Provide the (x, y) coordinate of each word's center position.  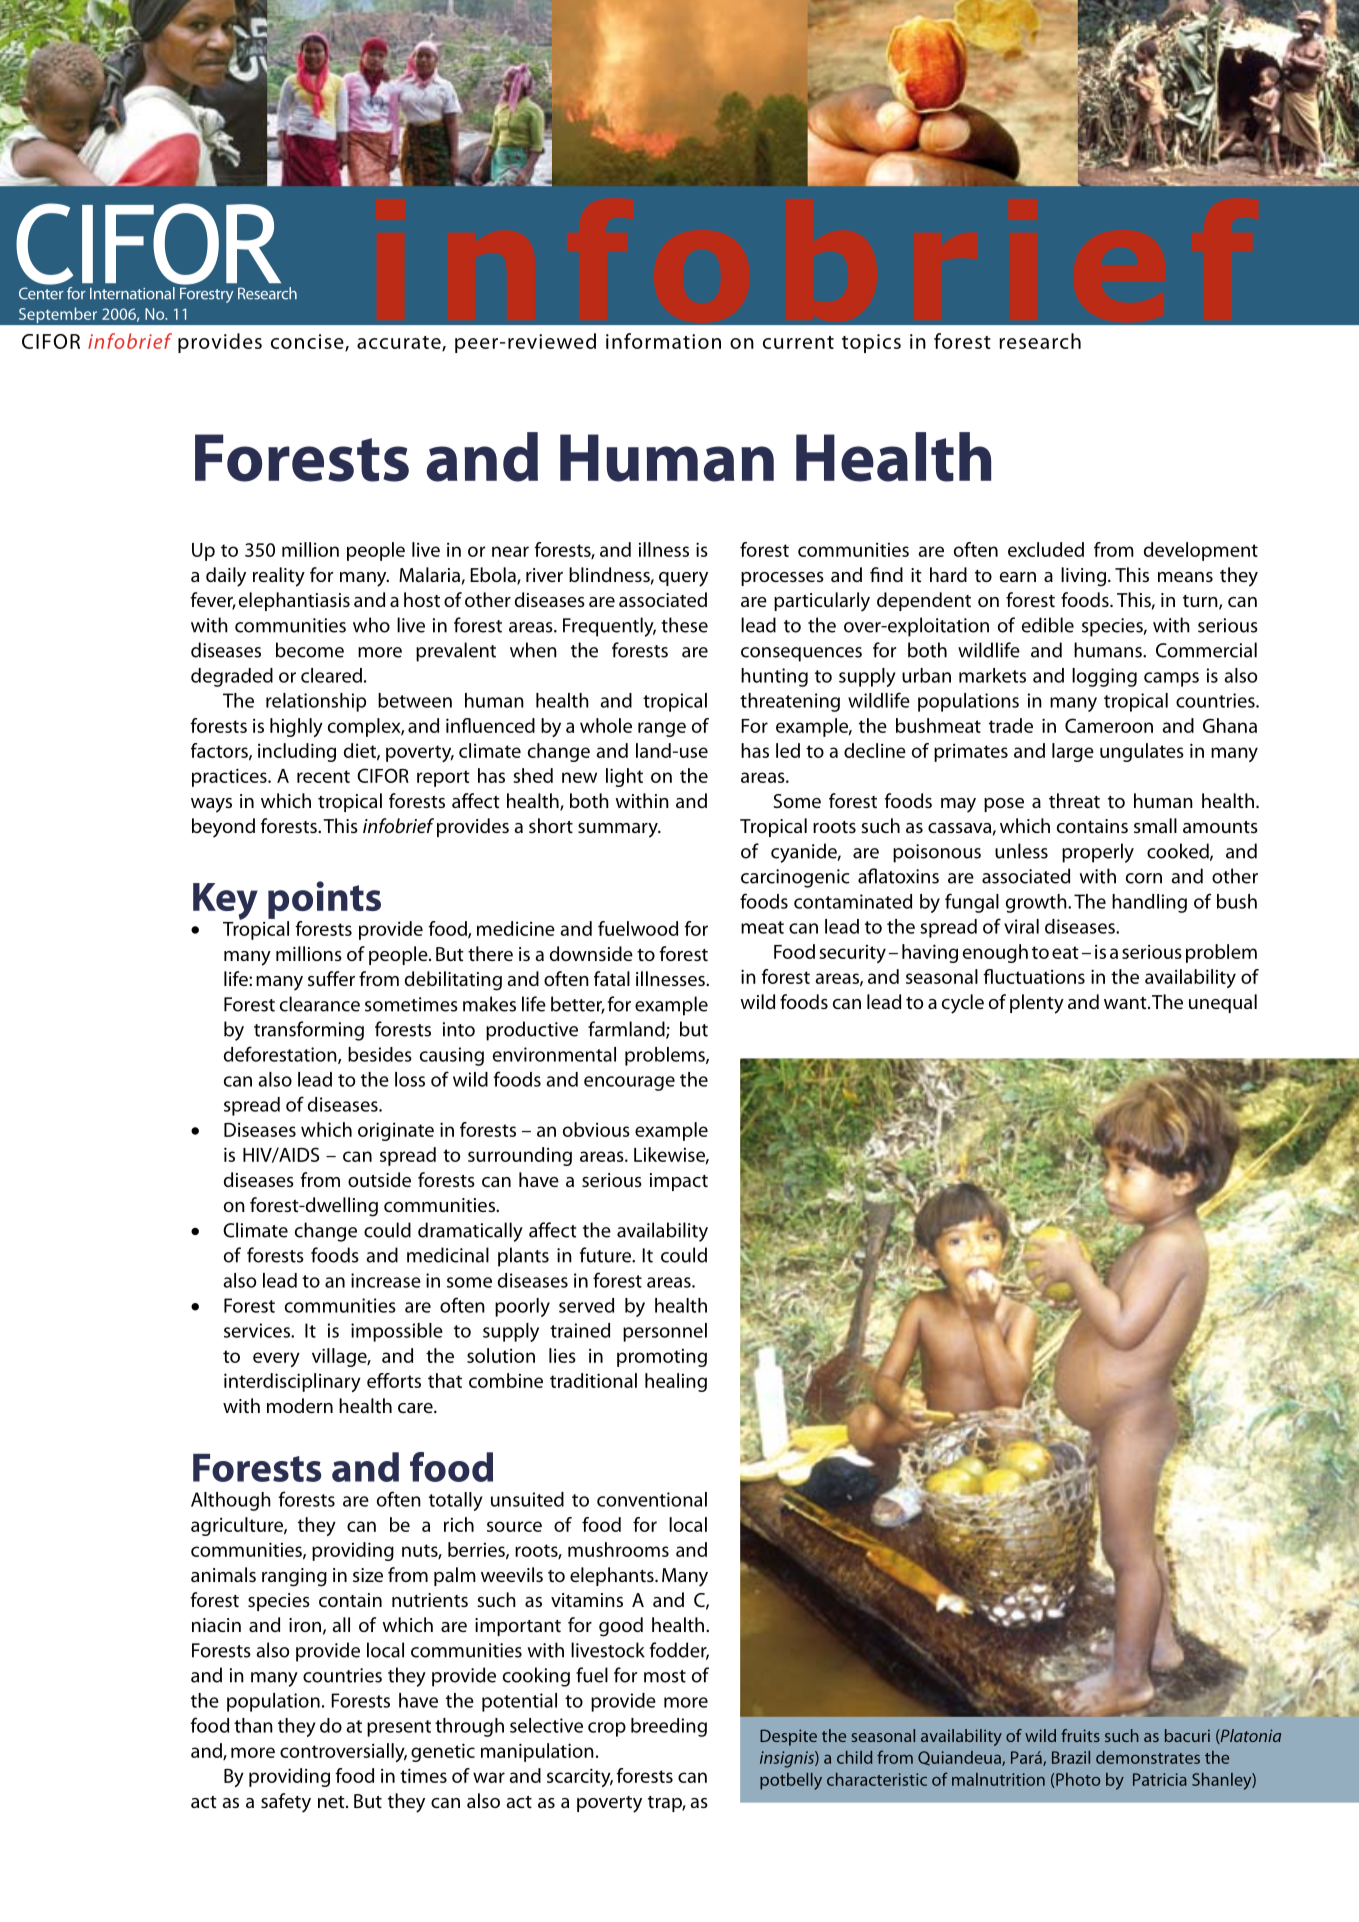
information (663, 341)
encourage (629, 1083)
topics (871, 343)
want (1126, 1003)
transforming (309, 1031)
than (253, 1725)
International (132, 293)
